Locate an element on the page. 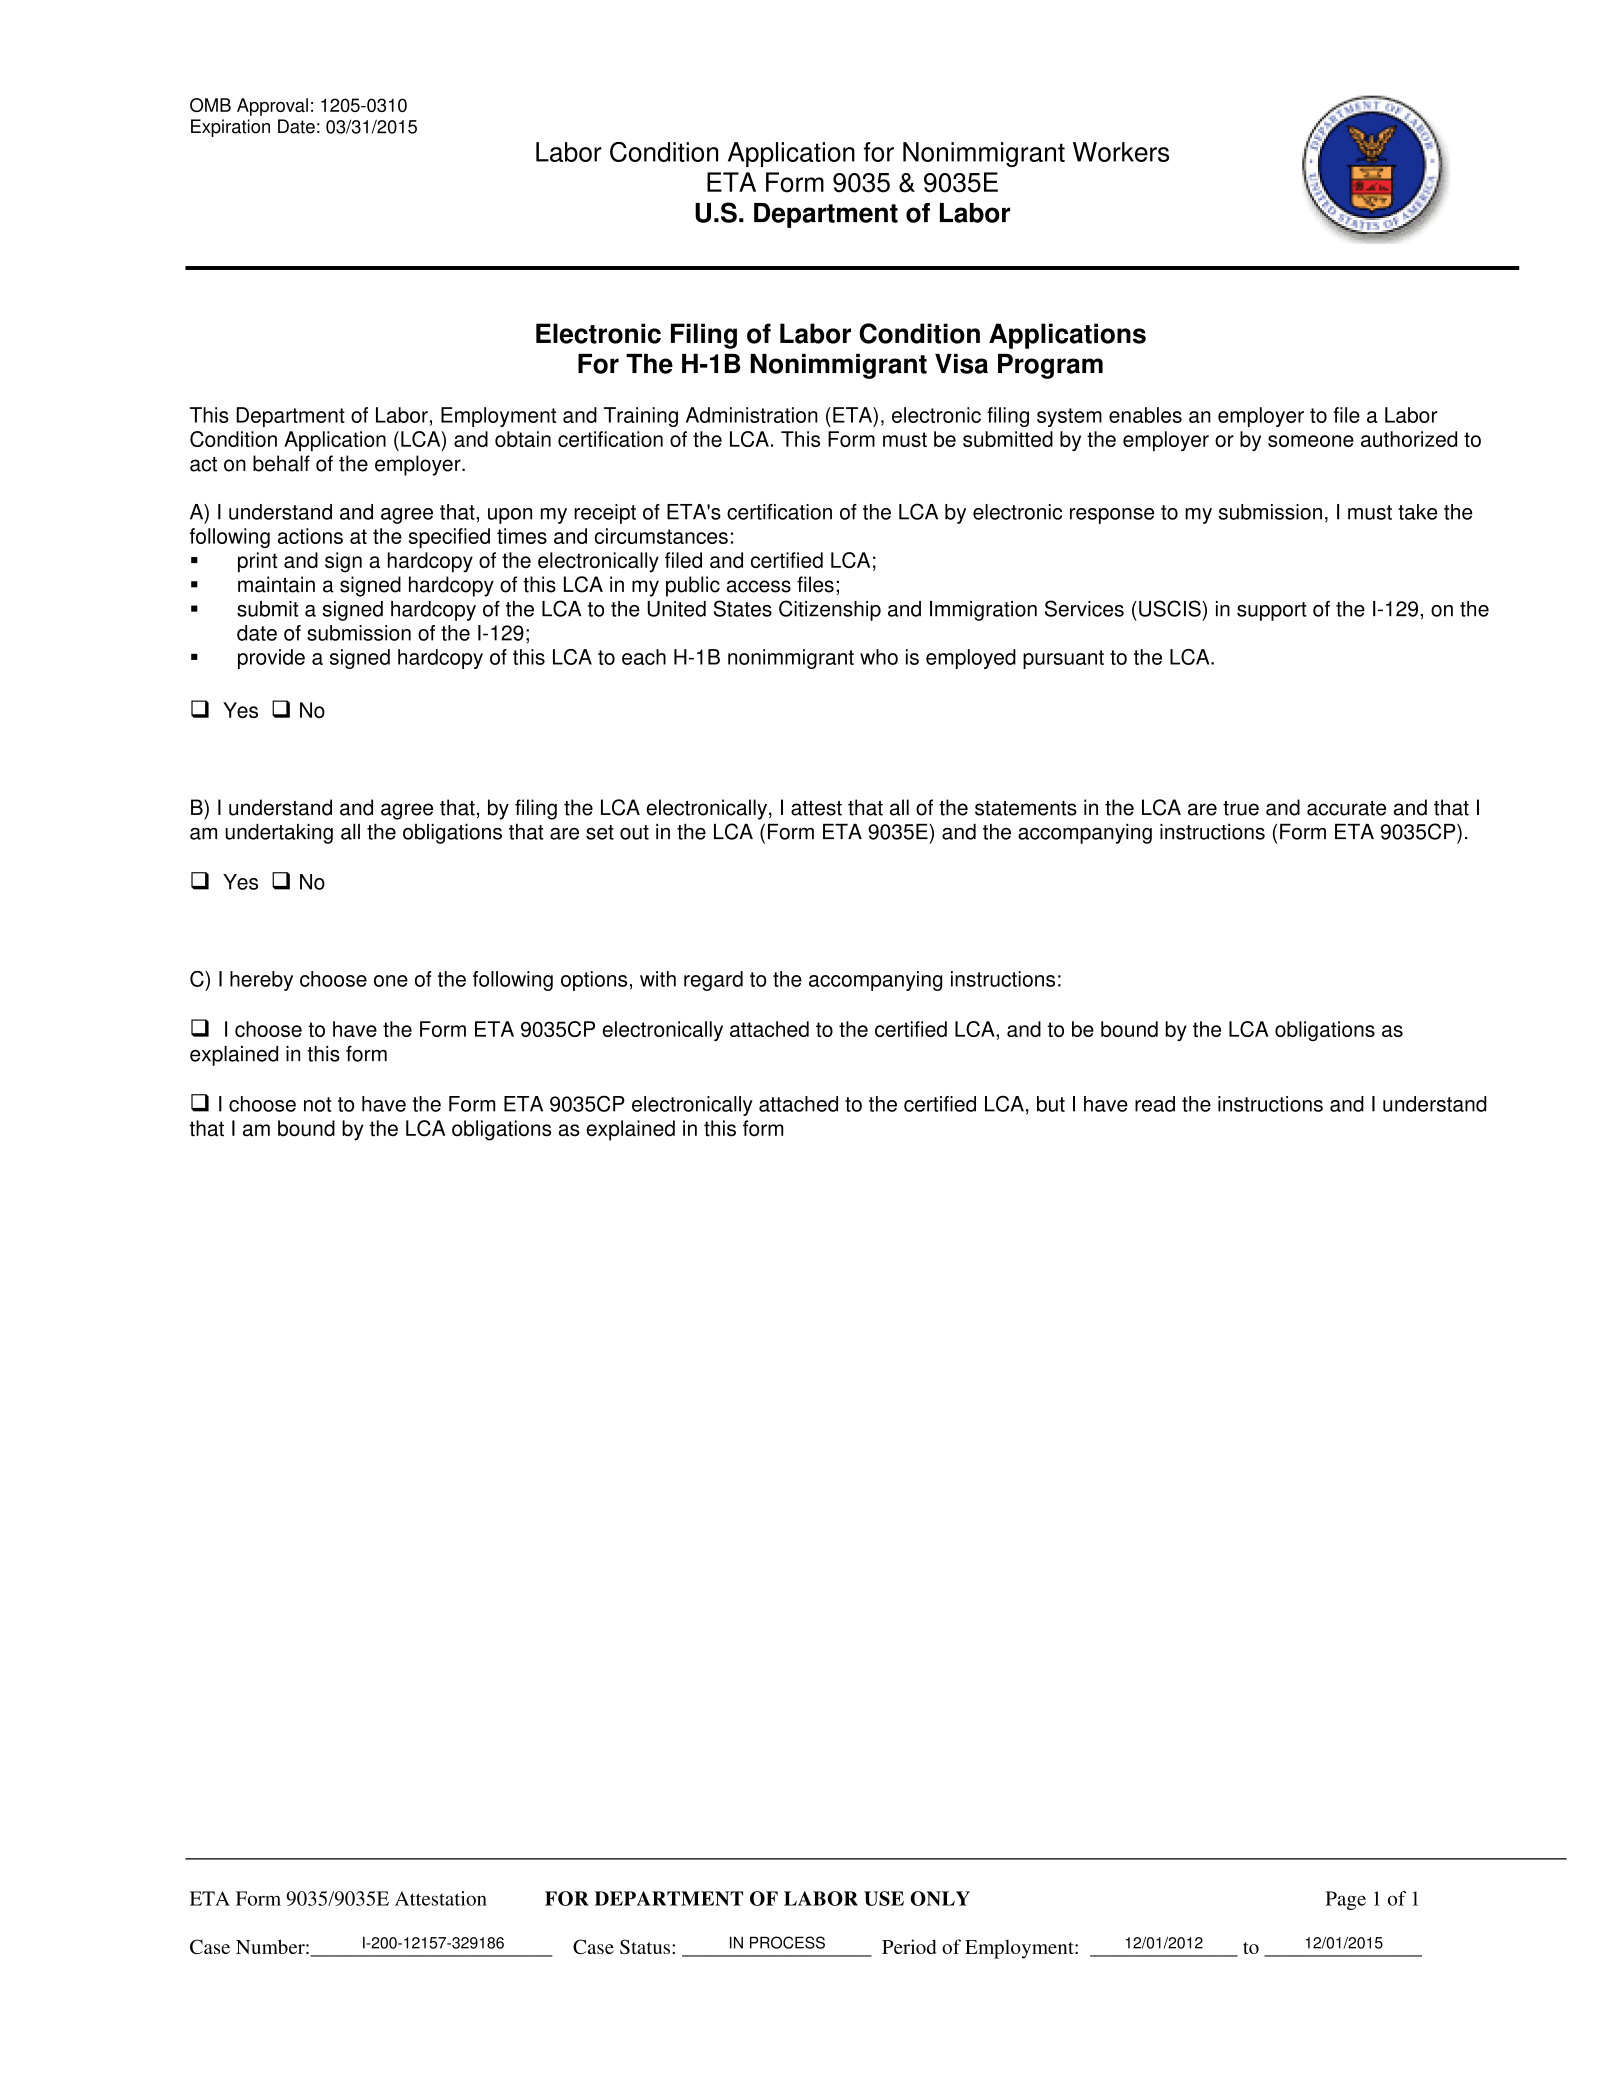  Approval is located at coordinates (272, 107).
